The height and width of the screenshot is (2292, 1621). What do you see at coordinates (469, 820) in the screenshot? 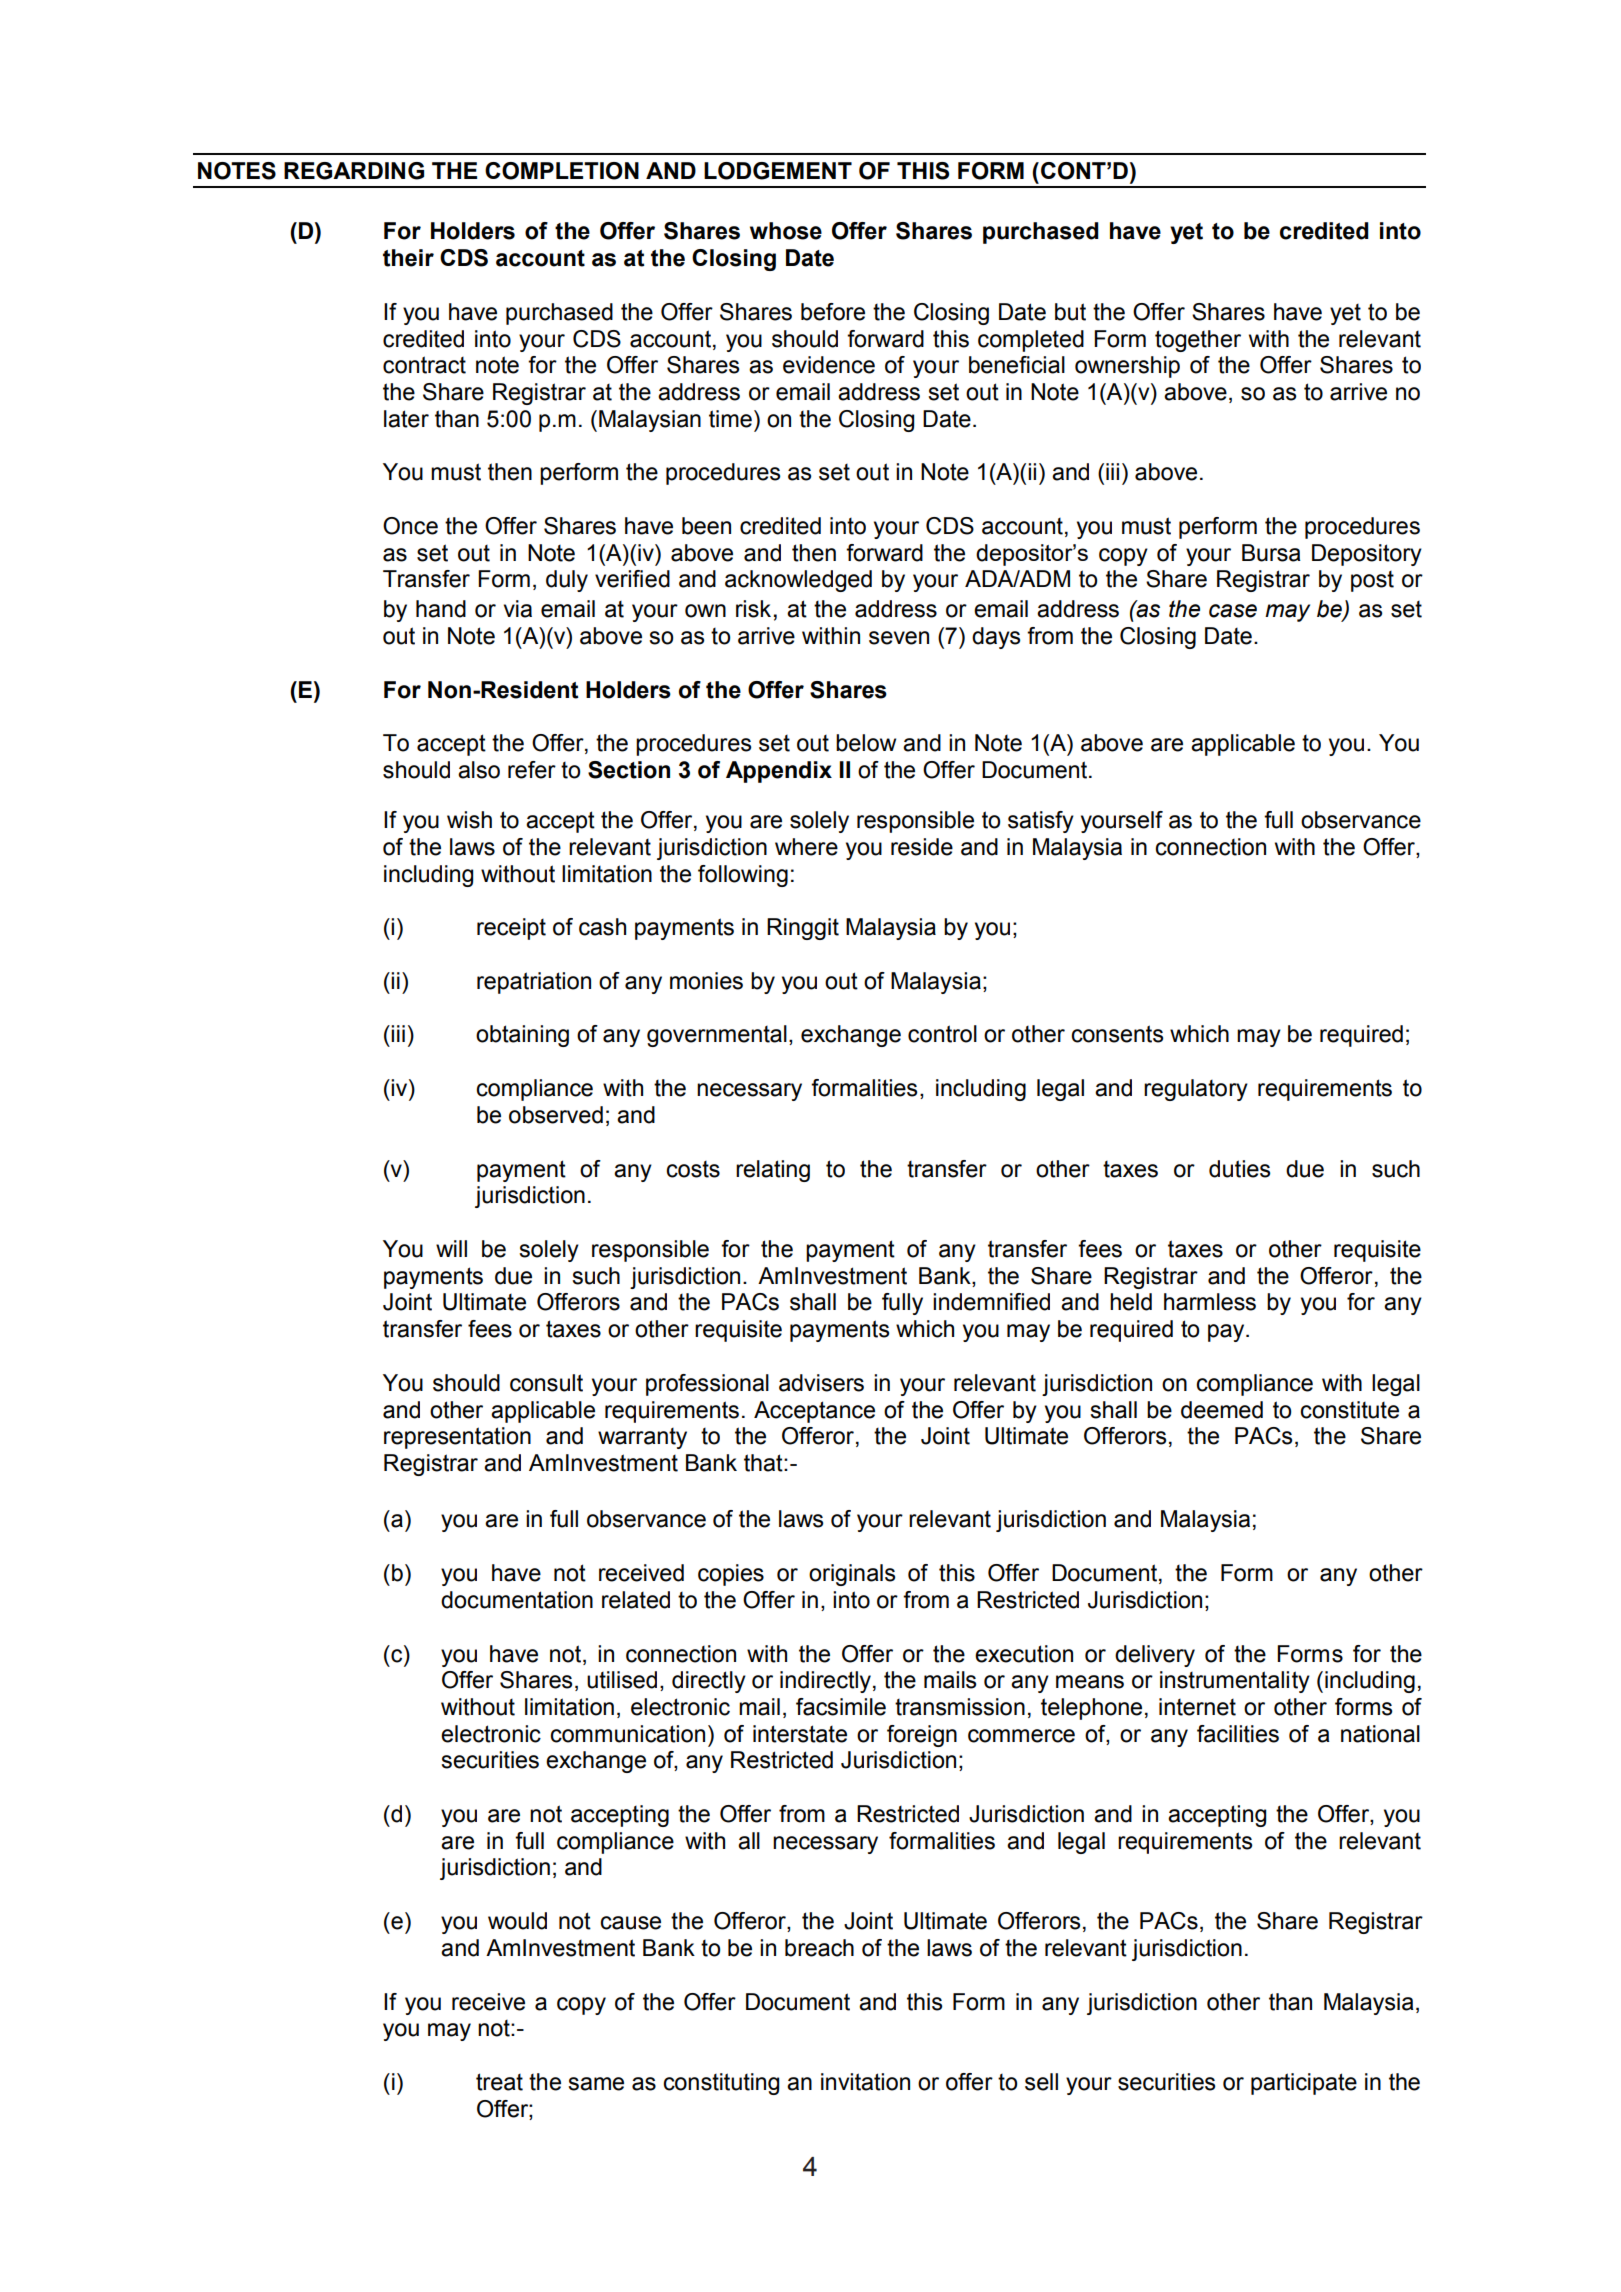
I see `wish` at bounding box center [469, 820].
